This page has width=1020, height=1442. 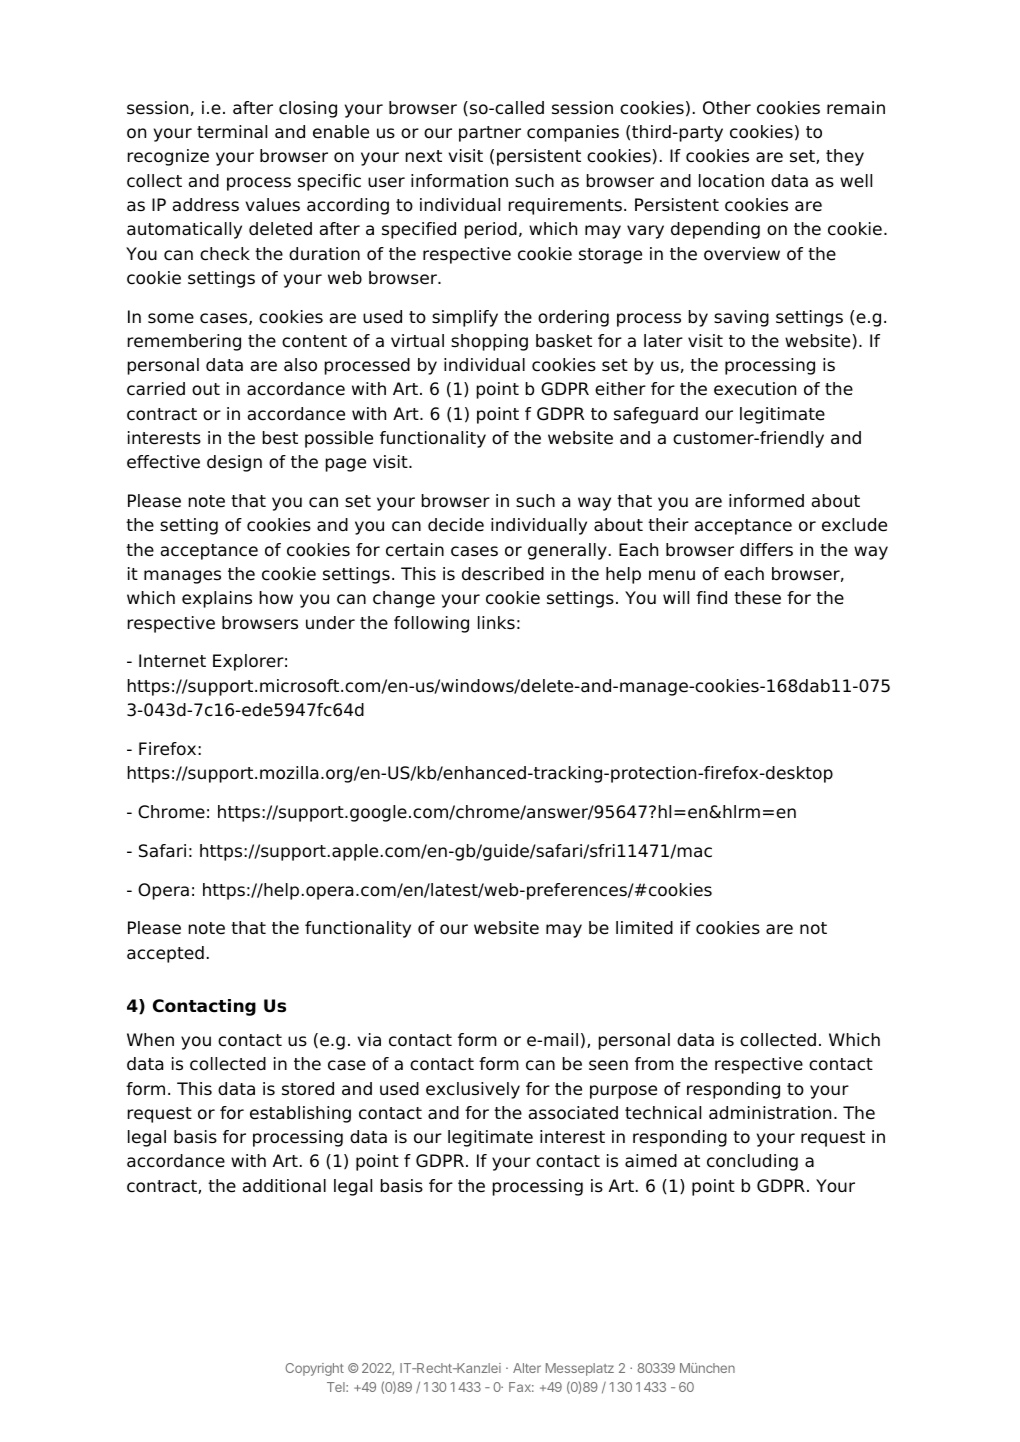 I want to click on terminal, so click(x=232, y=132).
